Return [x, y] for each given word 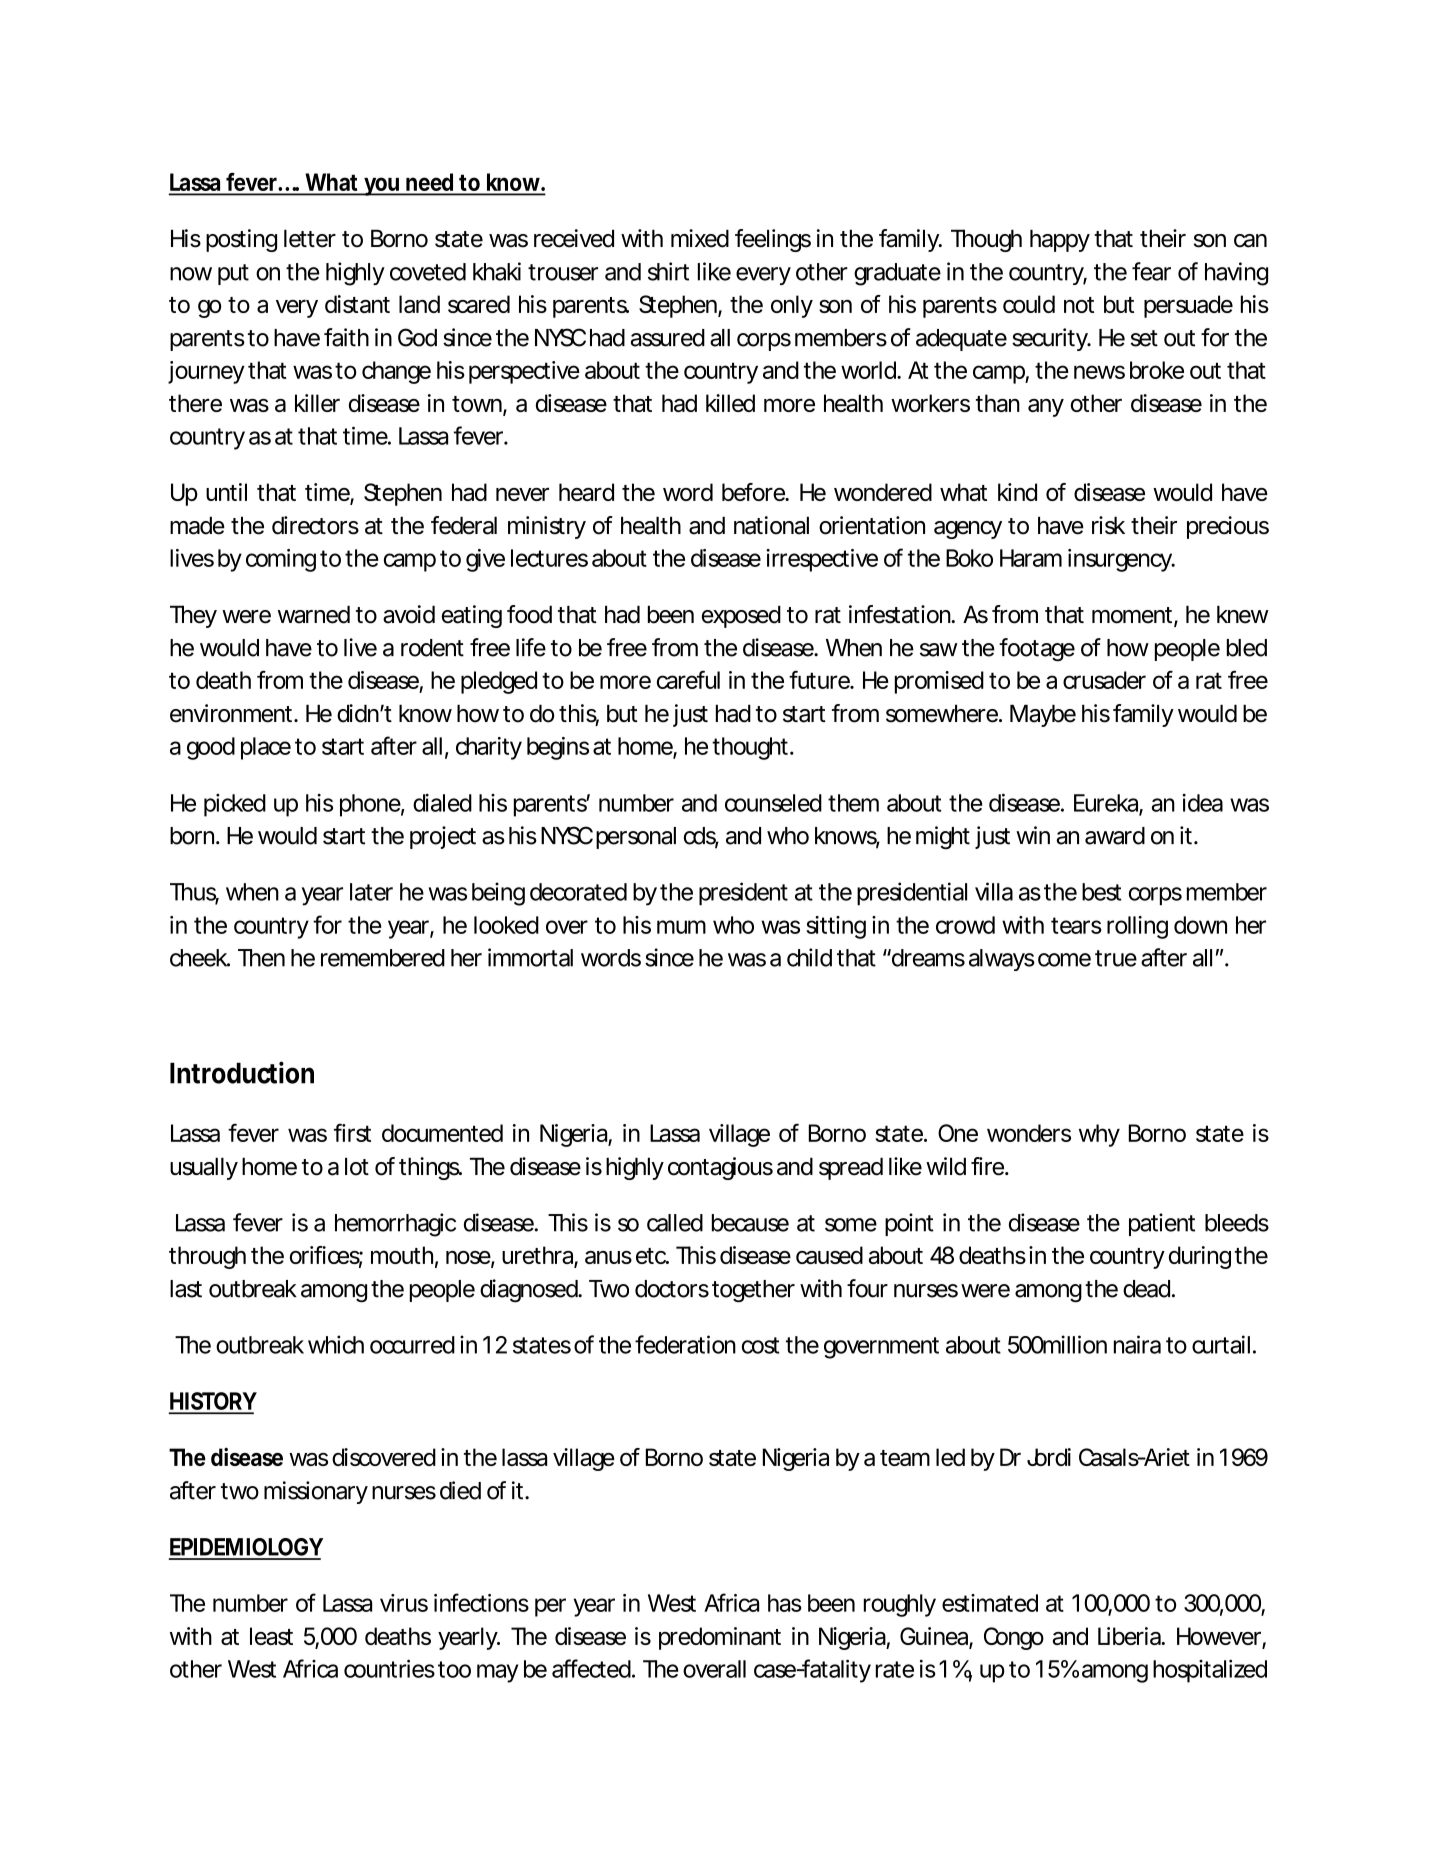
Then [261, 958]
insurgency [1120, 560]
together [753, 1291]
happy [1060, 240]
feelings [773, 240]
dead [1146, 1289]
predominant [720, 1638]
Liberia [1130, 1636]
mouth [402, 1255]
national [771, 525]
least [271, 1636]
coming [281, 560]
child [809, 957]
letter [310, 238]
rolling [1137, 927]
